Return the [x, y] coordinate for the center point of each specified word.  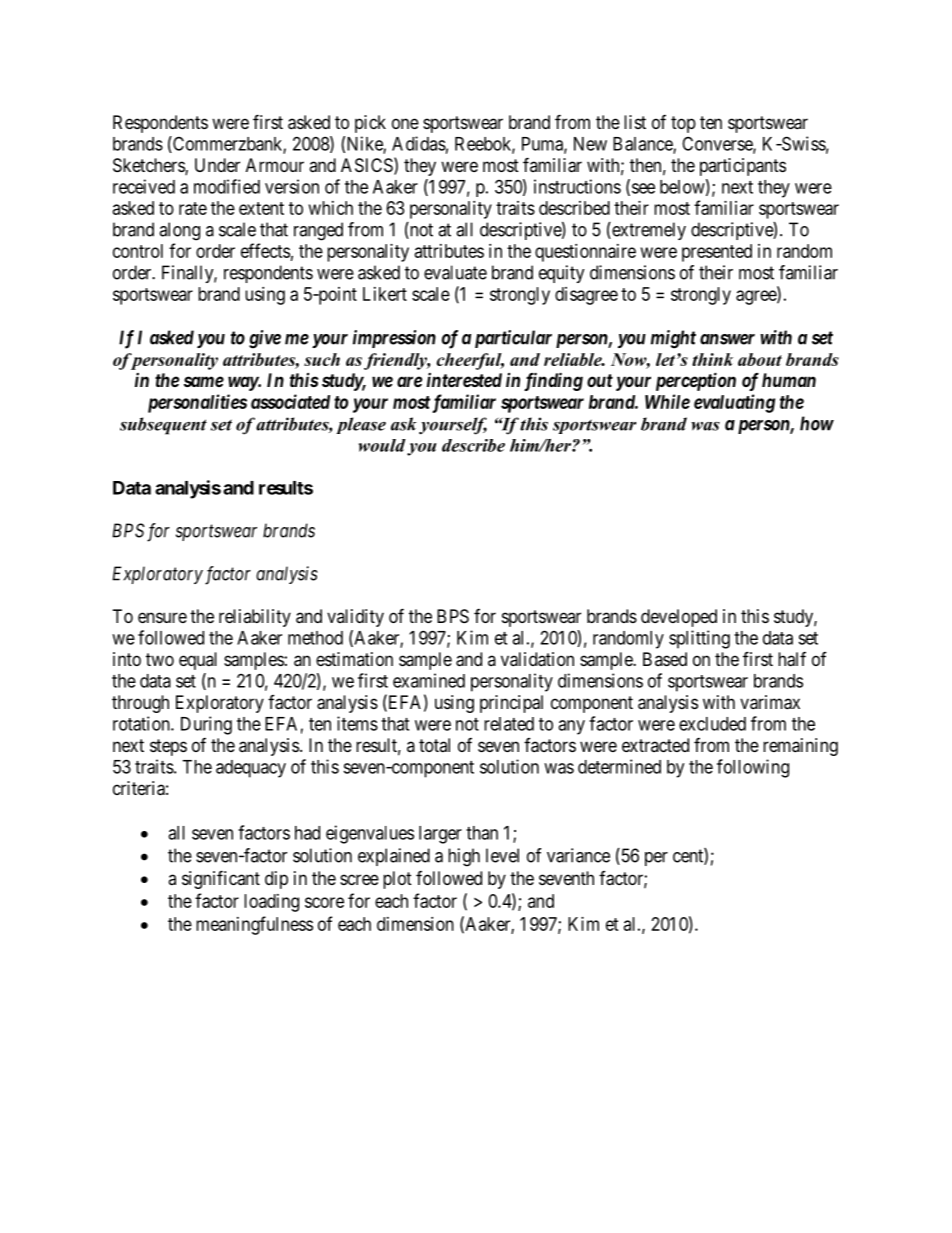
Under [217, 165]
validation [537, 659]
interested [464, 380]
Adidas [419, 143]
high [464, 857]
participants [743, 167]
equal [198, 661]
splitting [699, 639]
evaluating [734, 403]
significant [221, 879]
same [204, 381]
